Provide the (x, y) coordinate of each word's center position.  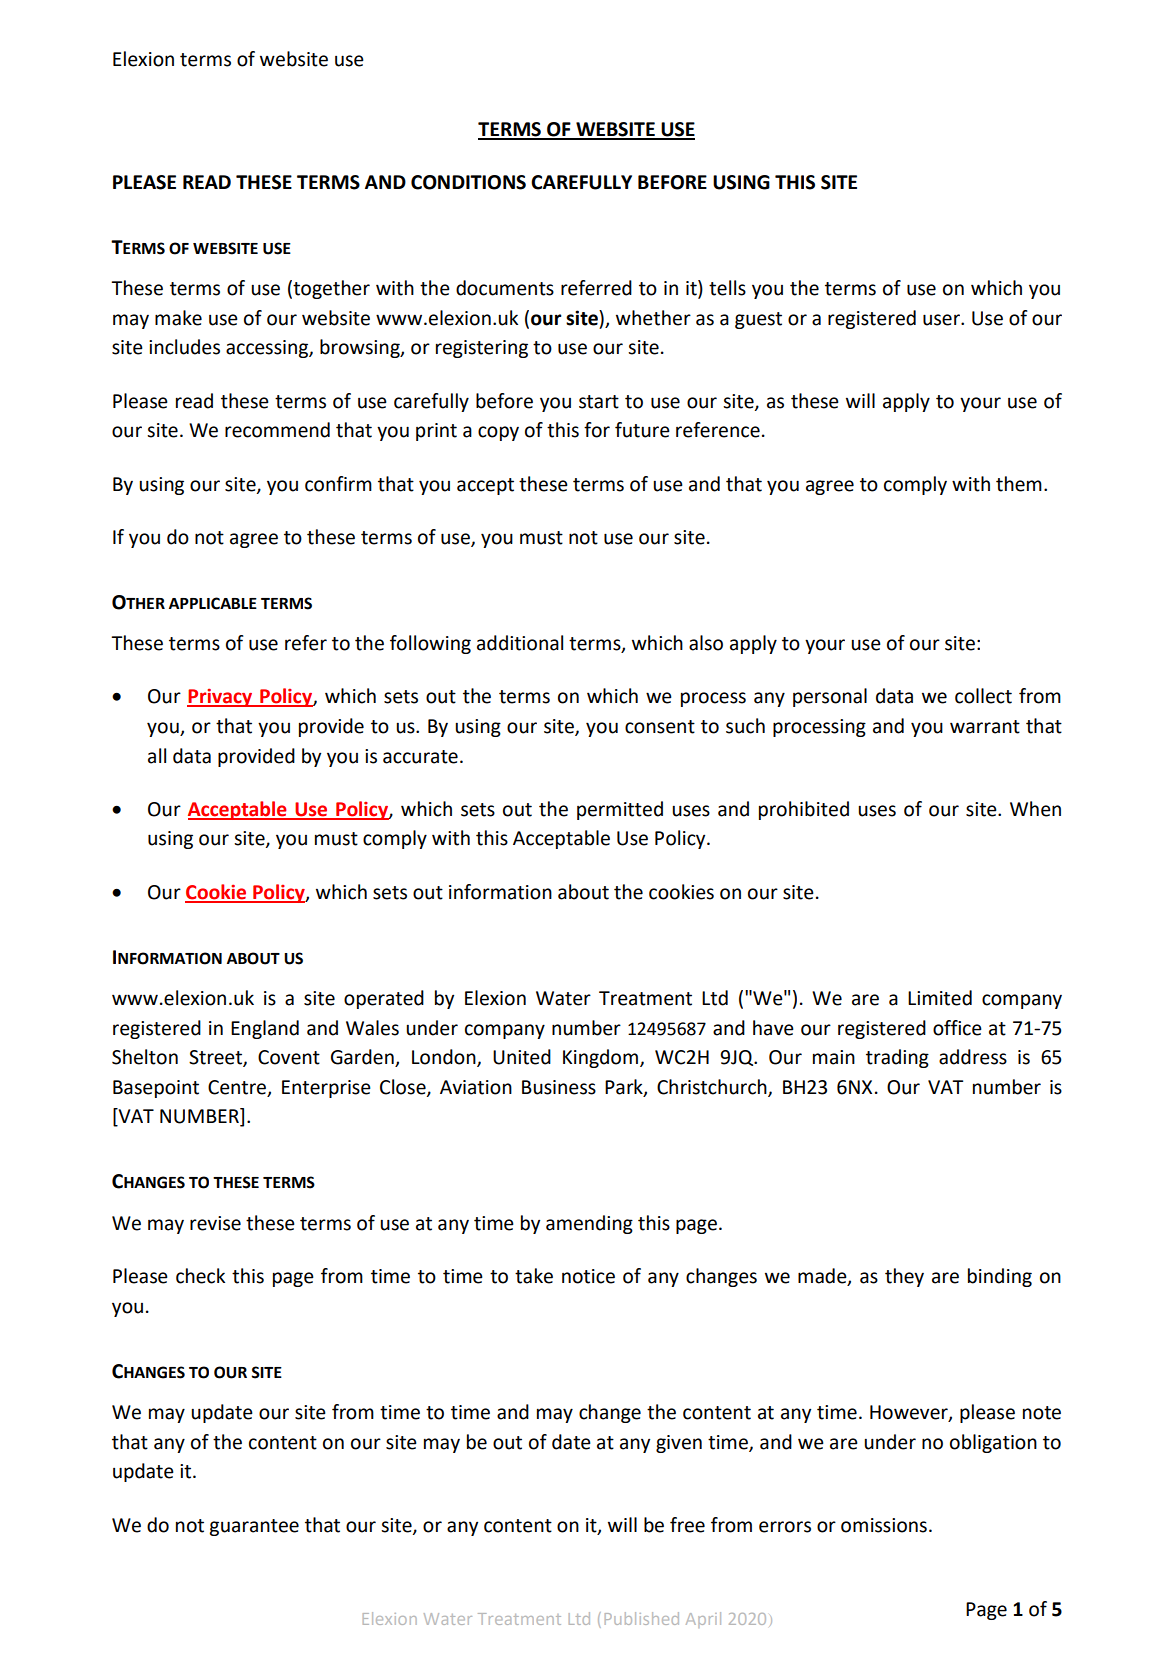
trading (897, 1058)
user (942, 320)
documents (505, 288)
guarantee (254, 1527)
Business (559, 1087)
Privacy (221, 698)
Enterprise (326, 1089)
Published (642, 1618)
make (178, 318)
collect (983, 696)
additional (520, 643)
